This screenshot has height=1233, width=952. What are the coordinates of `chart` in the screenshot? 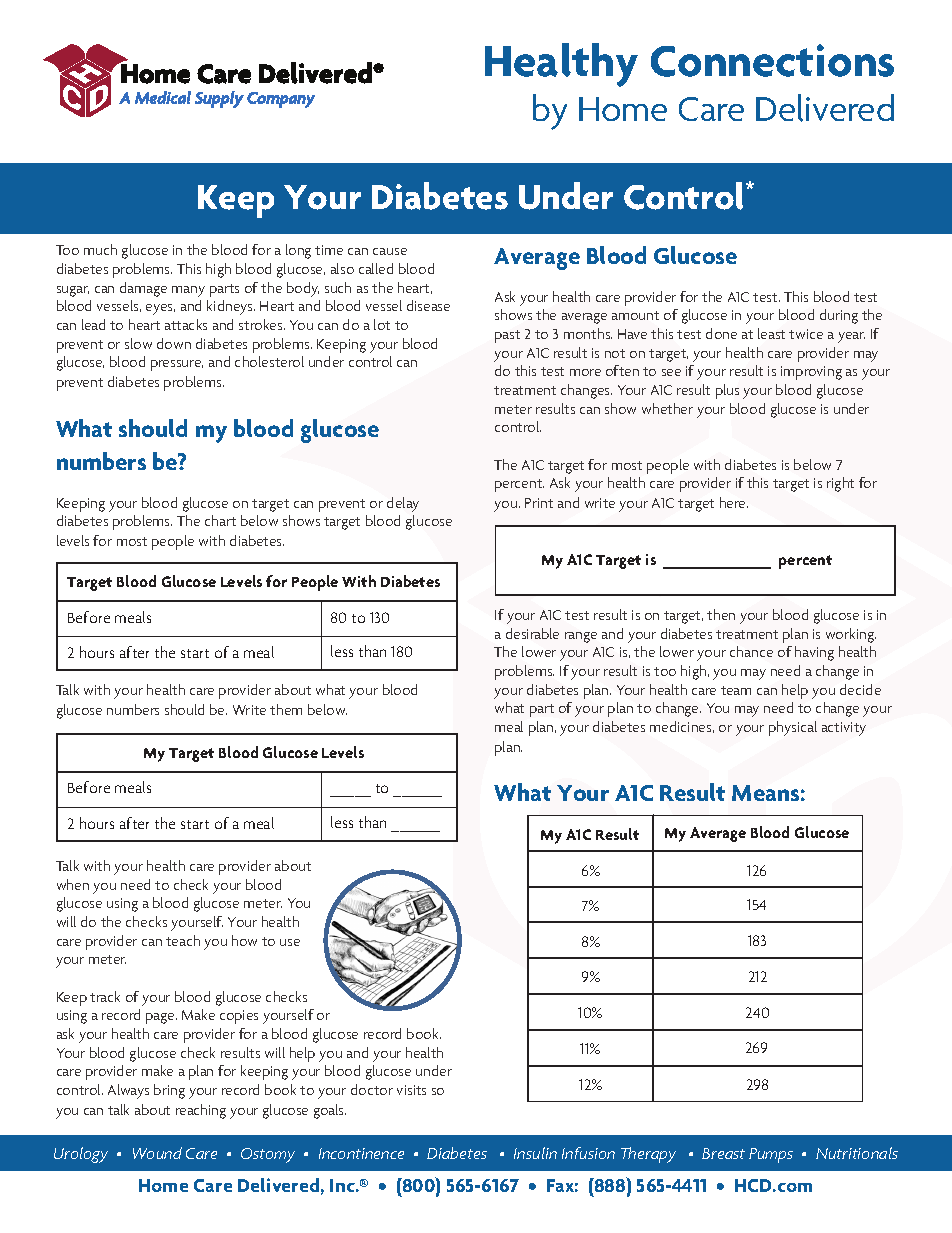 It's located at (220, 520).
